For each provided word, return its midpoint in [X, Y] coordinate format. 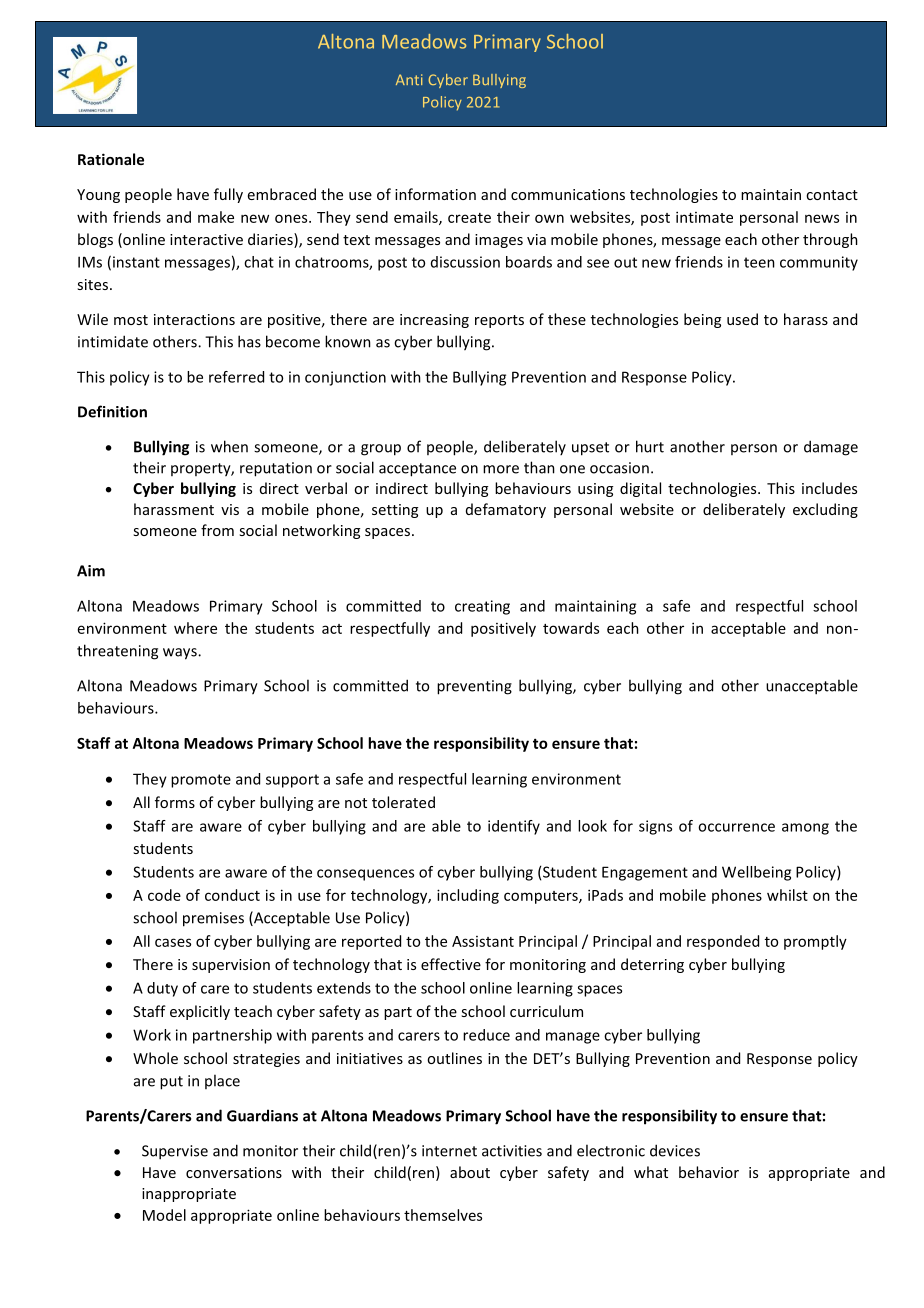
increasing [434, 321]
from [217, 530]
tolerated [403, 802]
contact [832, 195]
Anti [409, 79]
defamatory [506, 510]
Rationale [111, 159]
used [742, 319]
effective [451, 964]
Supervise [175, 1152]
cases [173, 942]
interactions [194, 319]
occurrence [736, 827]
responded [723, 942]
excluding [825, 510]
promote [201, 781]
